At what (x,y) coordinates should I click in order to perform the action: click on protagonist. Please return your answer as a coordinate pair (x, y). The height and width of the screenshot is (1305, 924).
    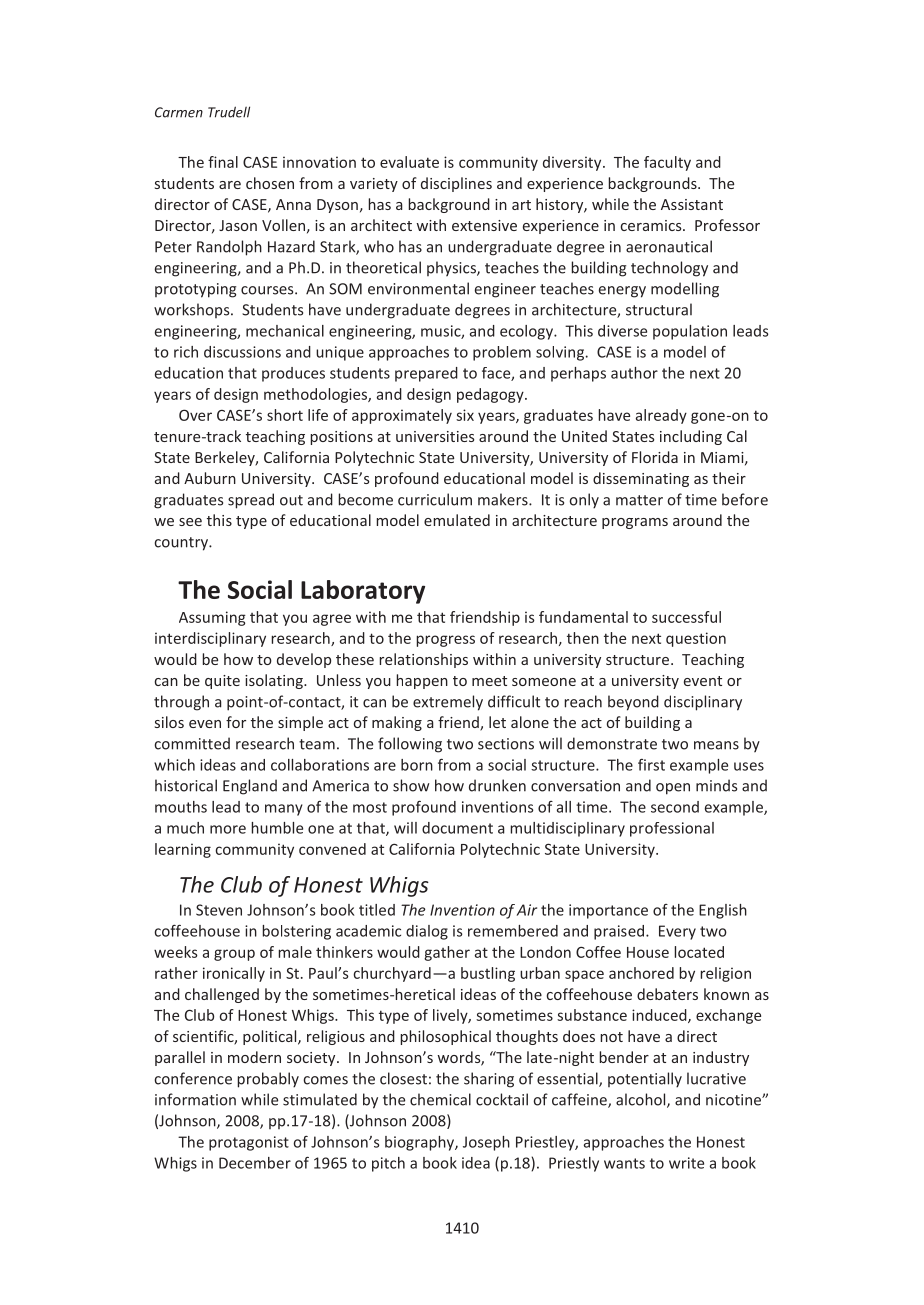
    Looking at the image, I should click on (249, 1143).
